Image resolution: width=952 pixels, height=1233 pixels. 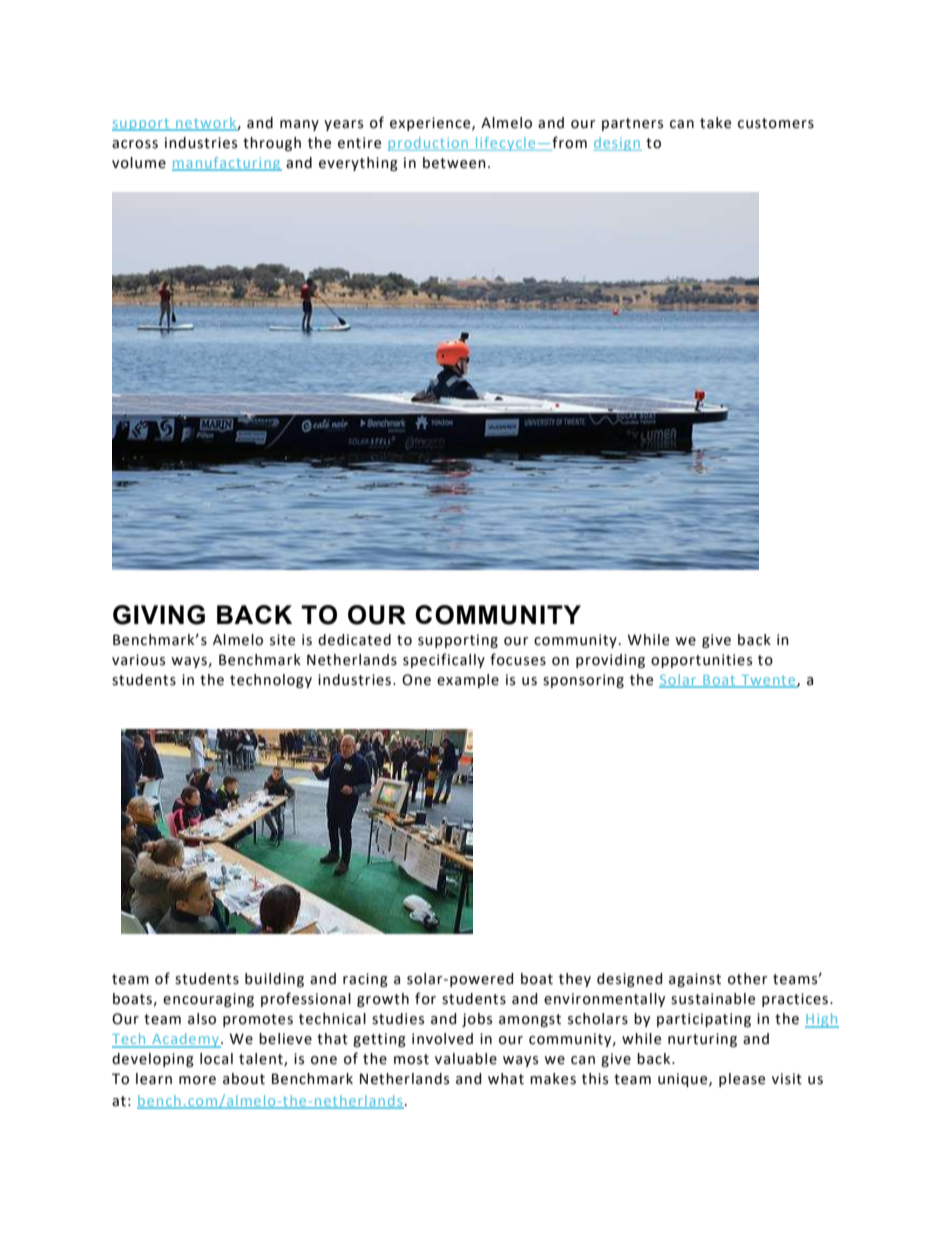 What do you see at coordinates (159, 615) in the image?
I see `GIVING` at bounding box center [159, 615].
